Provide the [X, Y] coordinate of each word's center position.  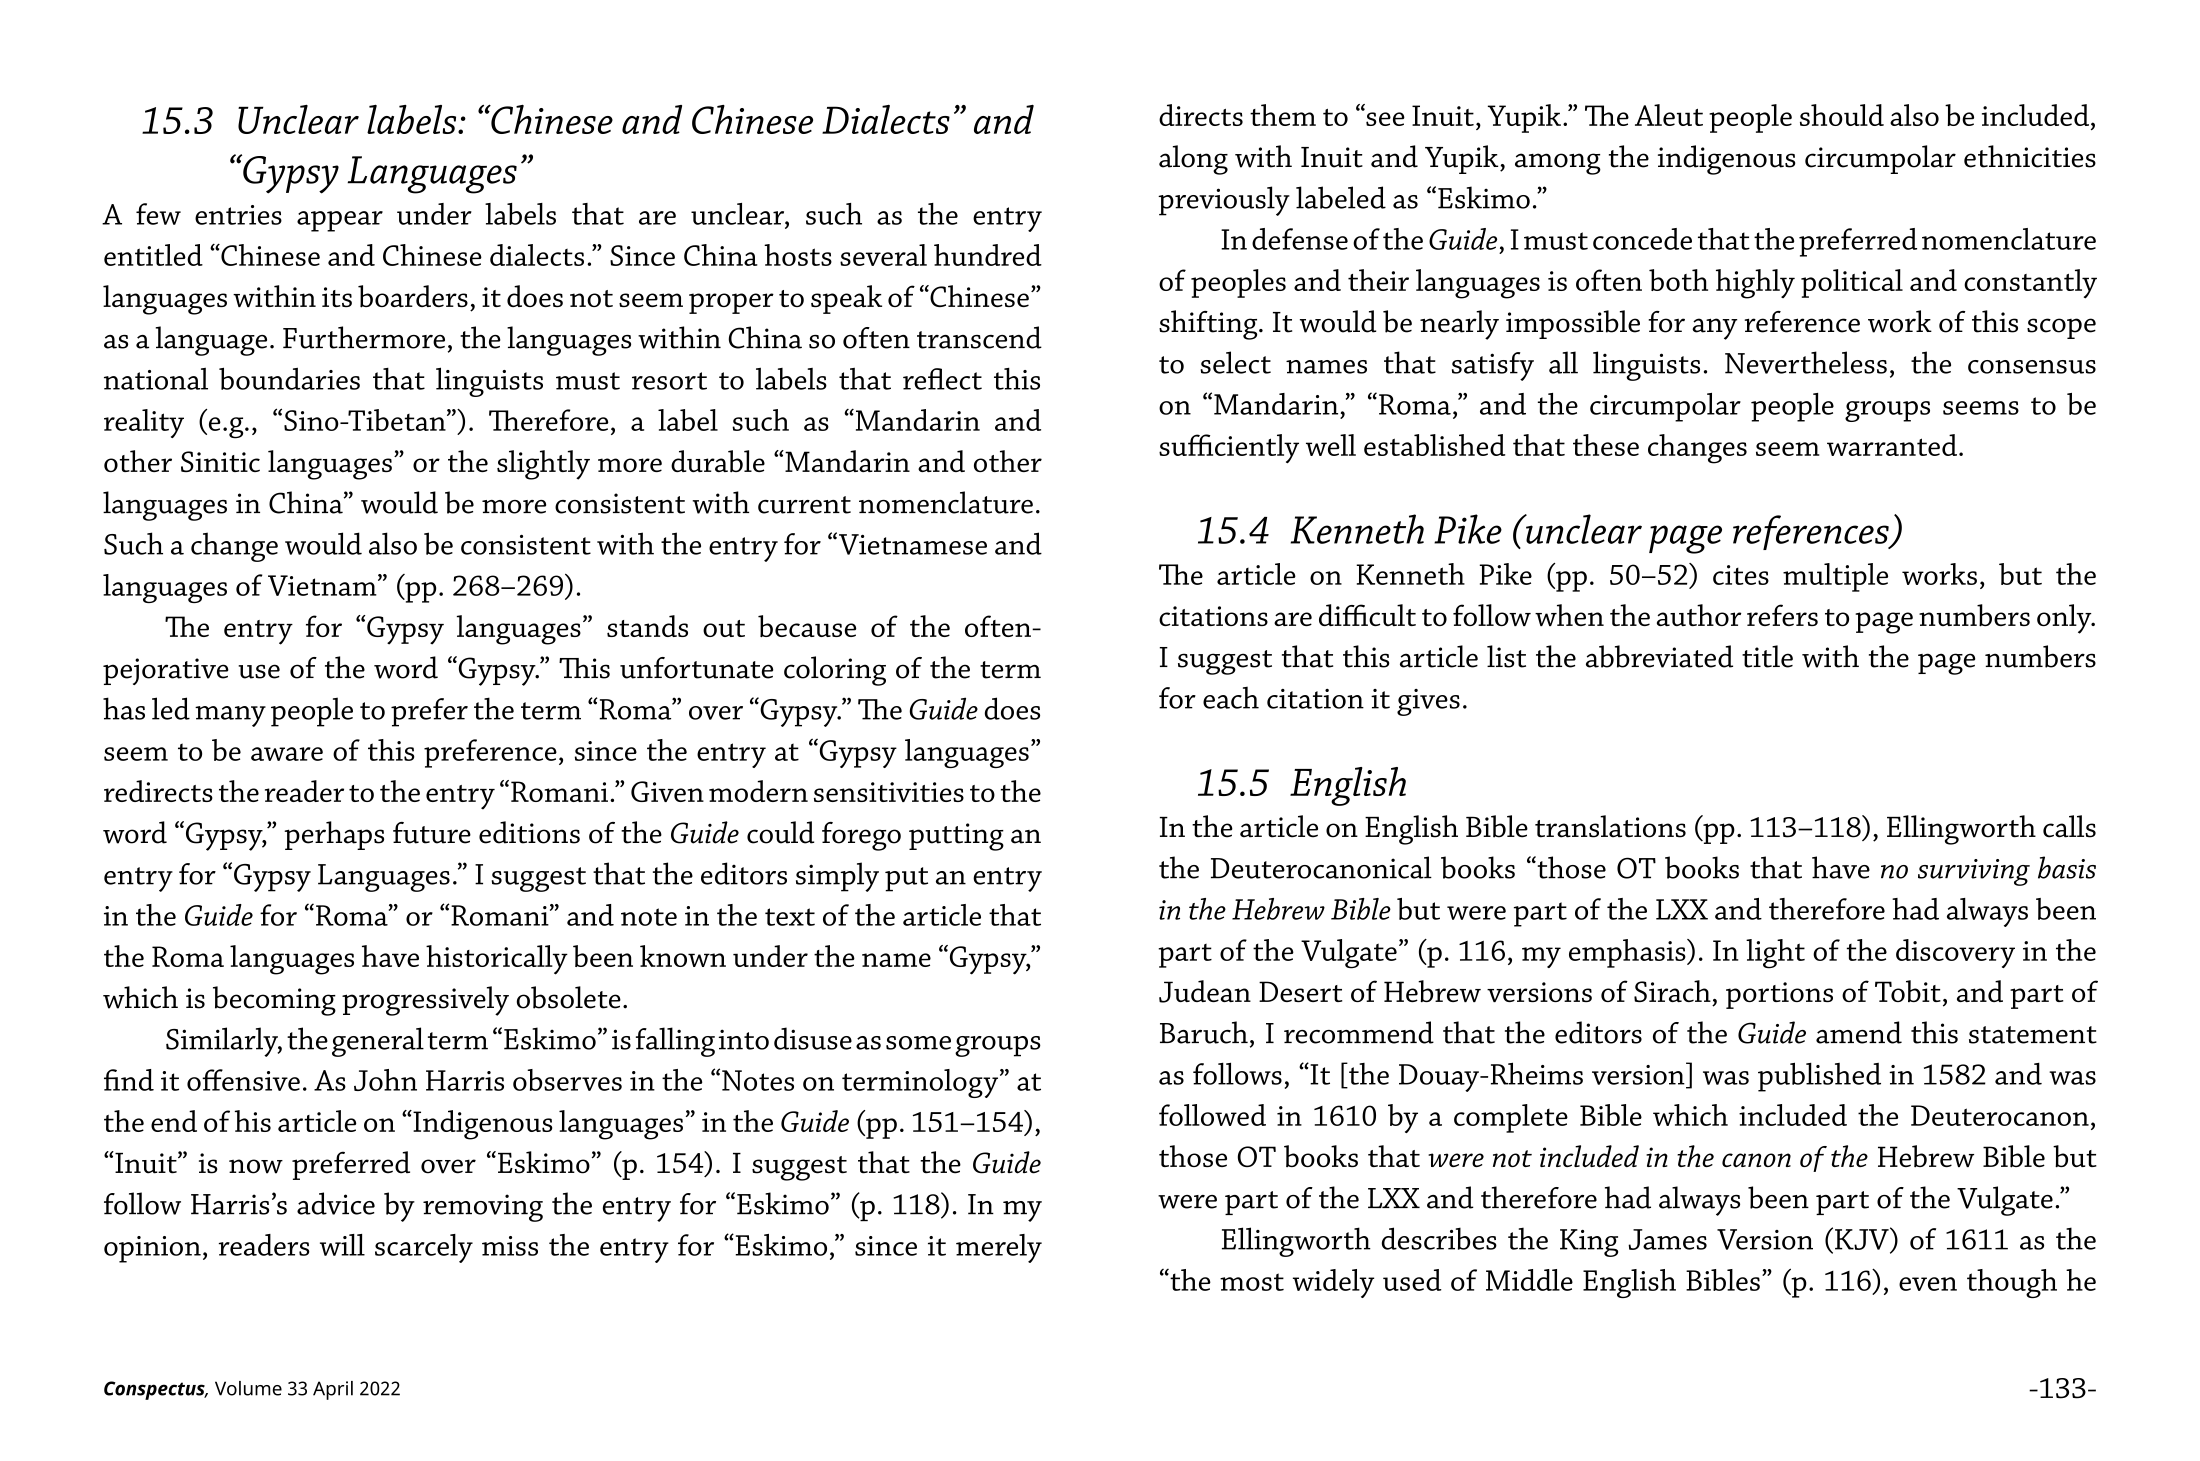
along [1193, 160]
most [1252, 1282]
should [1842, 115]
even [1928, 1284]
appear [340, 221]
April [333, 1390]
